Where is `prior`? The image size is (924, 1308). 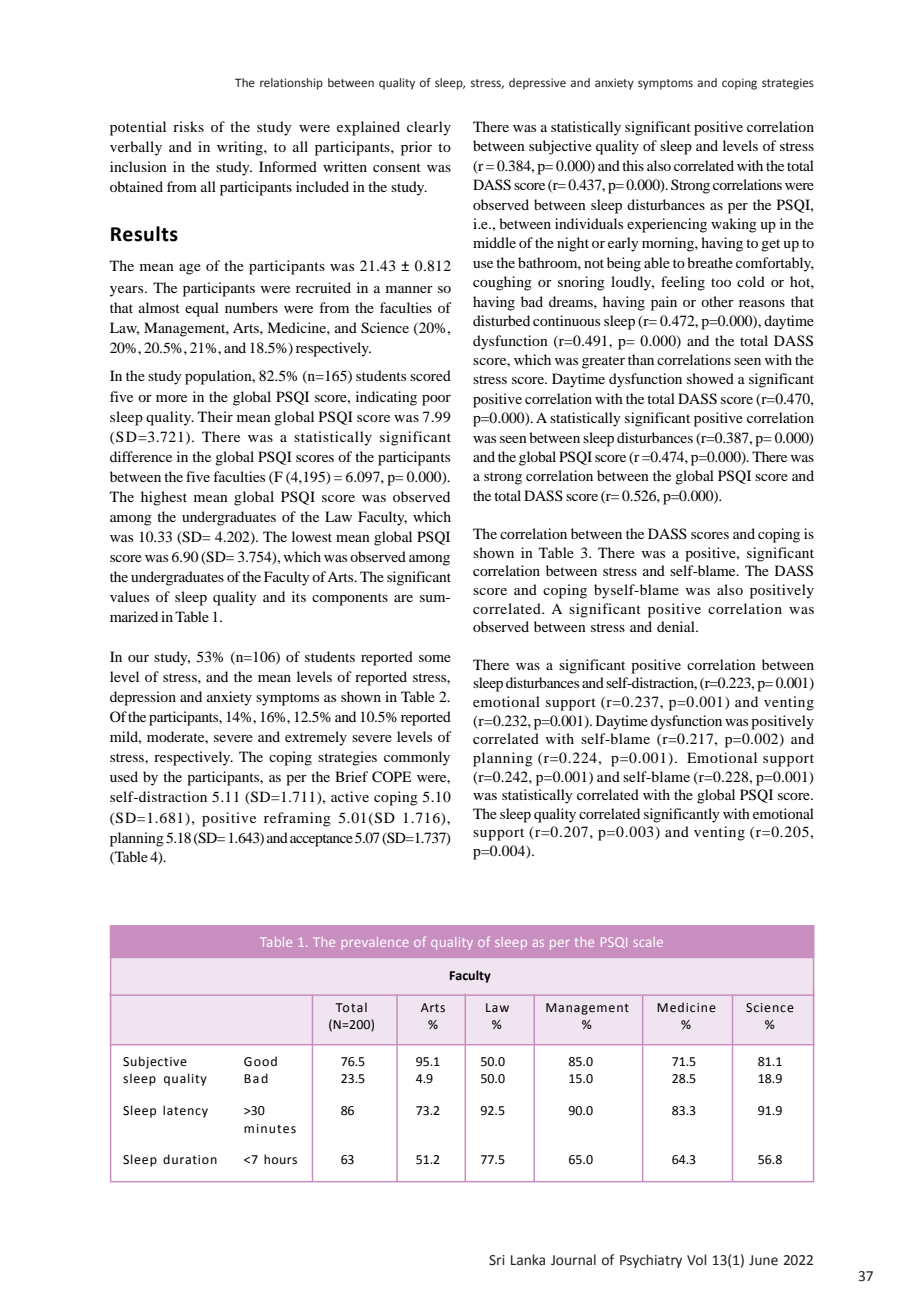
prior is located at coordinates (416, 148).
